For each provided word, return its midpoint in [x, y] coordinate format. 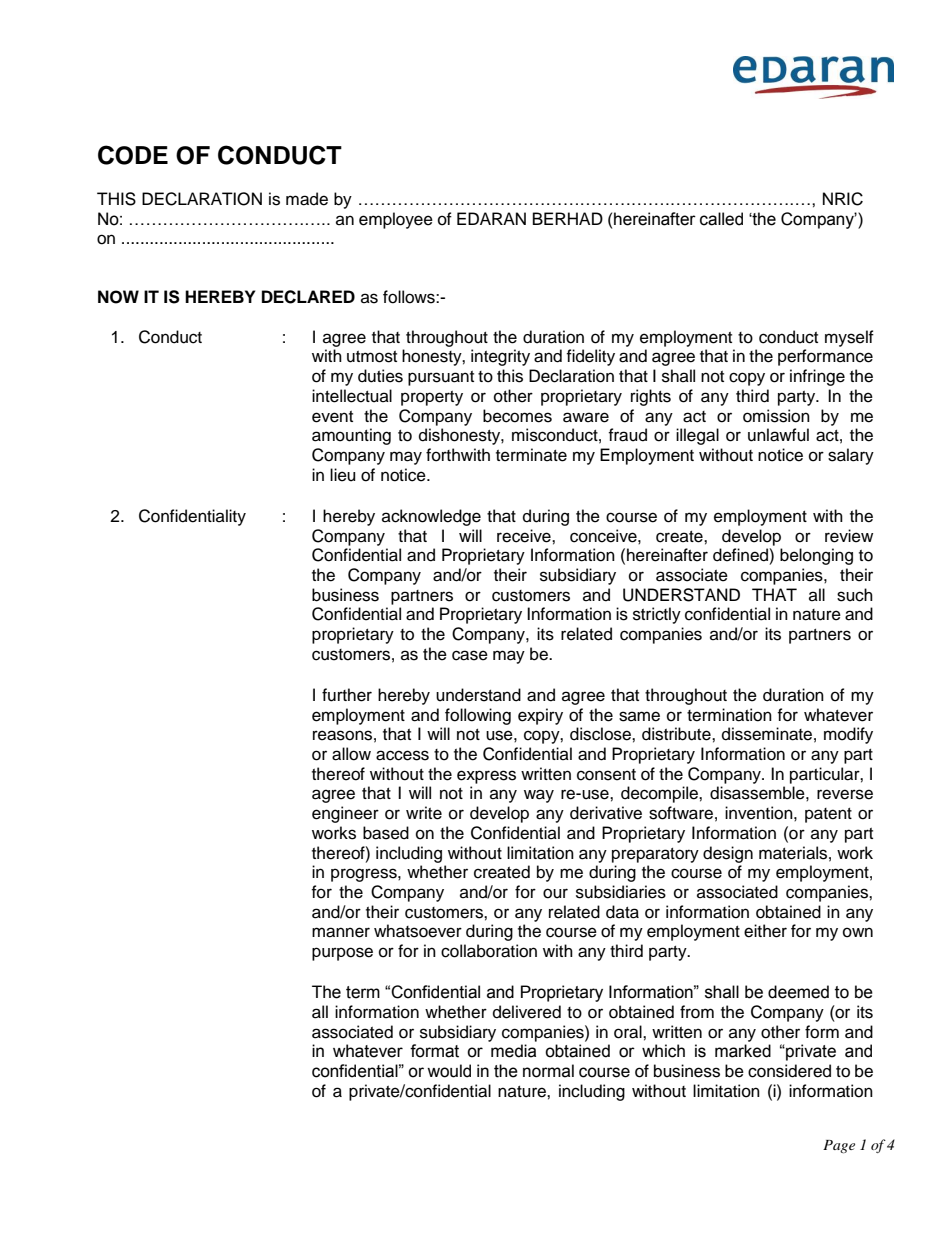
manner [341, 932]
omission [776, 416]
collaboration [489, 951]
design [728, 854]
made [307, 199]
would [449, 1071]
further [347, 695]
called [721, 219]
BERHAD [568, 218]
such [855, 595]
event [332, 417]
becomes [517, 416]
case [470, 655]
